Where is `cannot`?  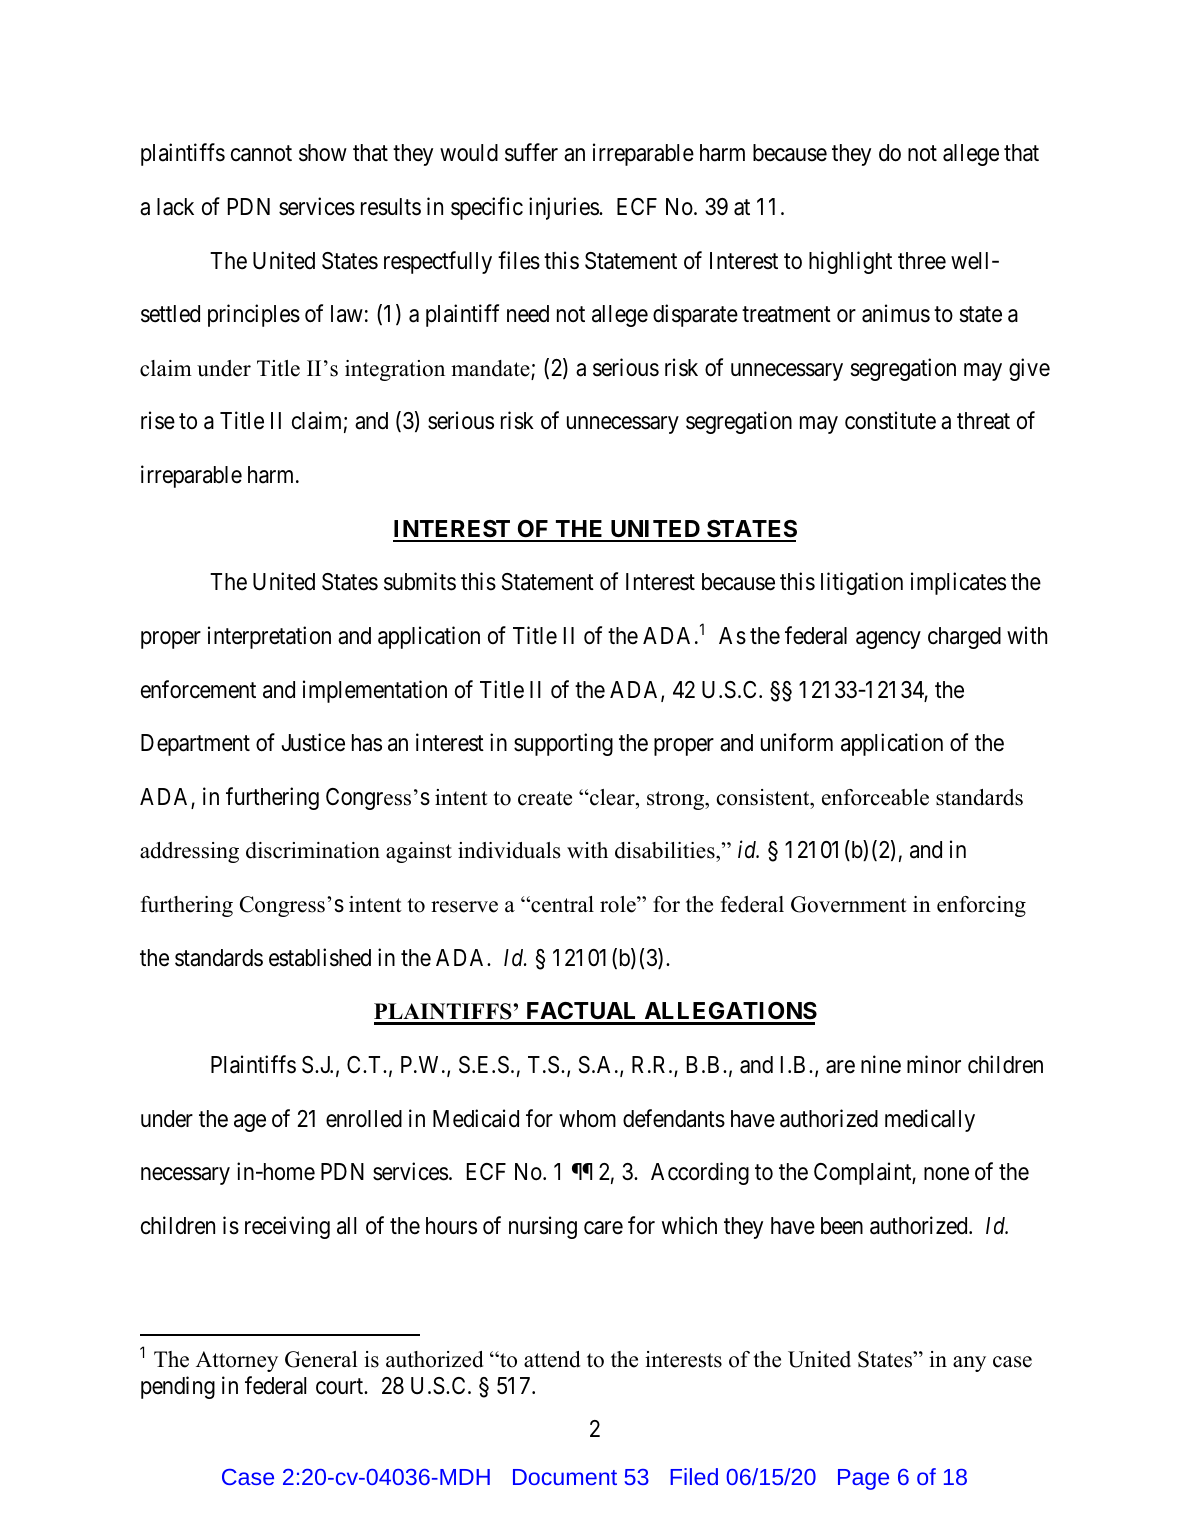
cannot is located at coordinates (261, 154).
